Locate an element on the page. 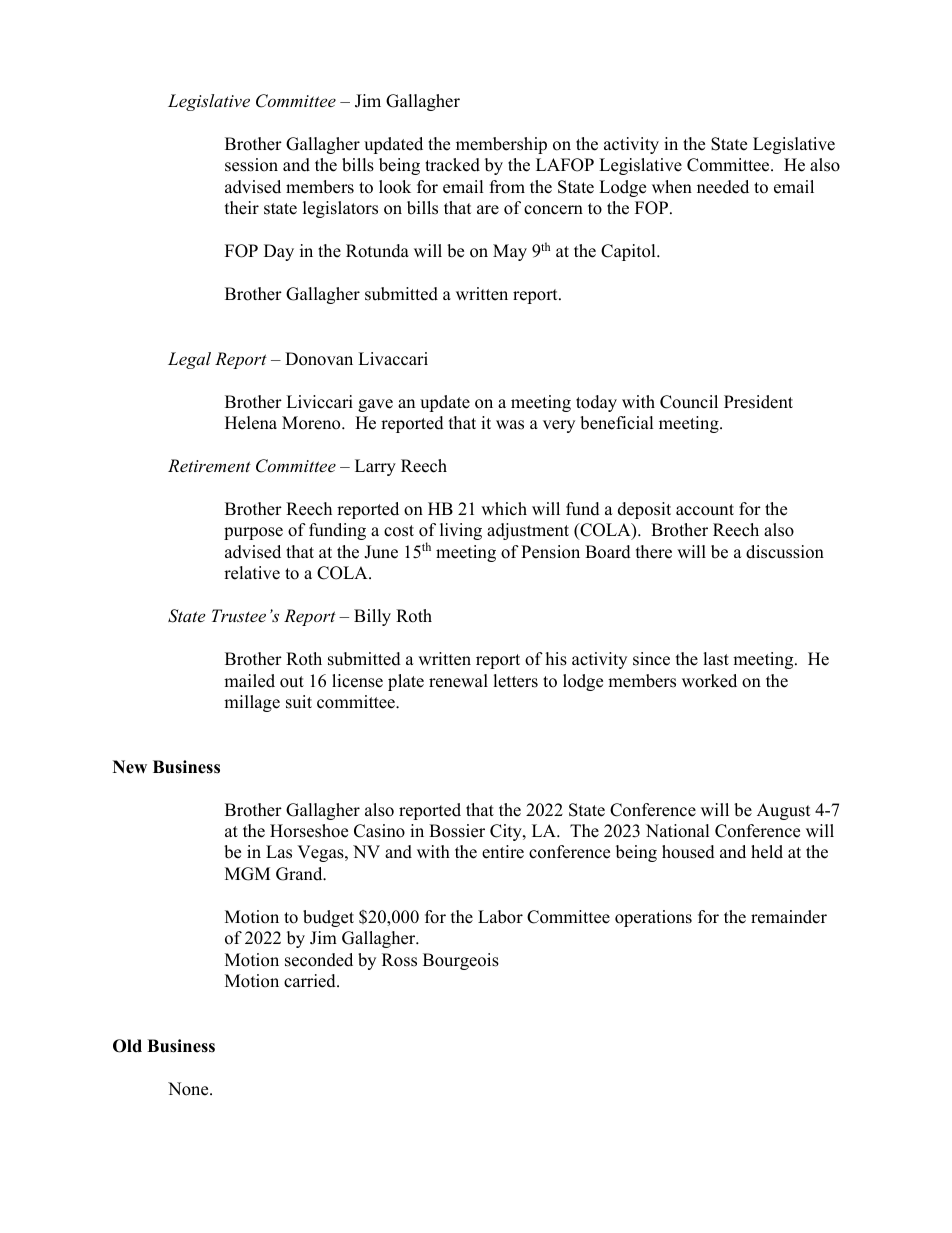 This page has height=1233, width=952. Retirement is located at coordinates (209, 465).
